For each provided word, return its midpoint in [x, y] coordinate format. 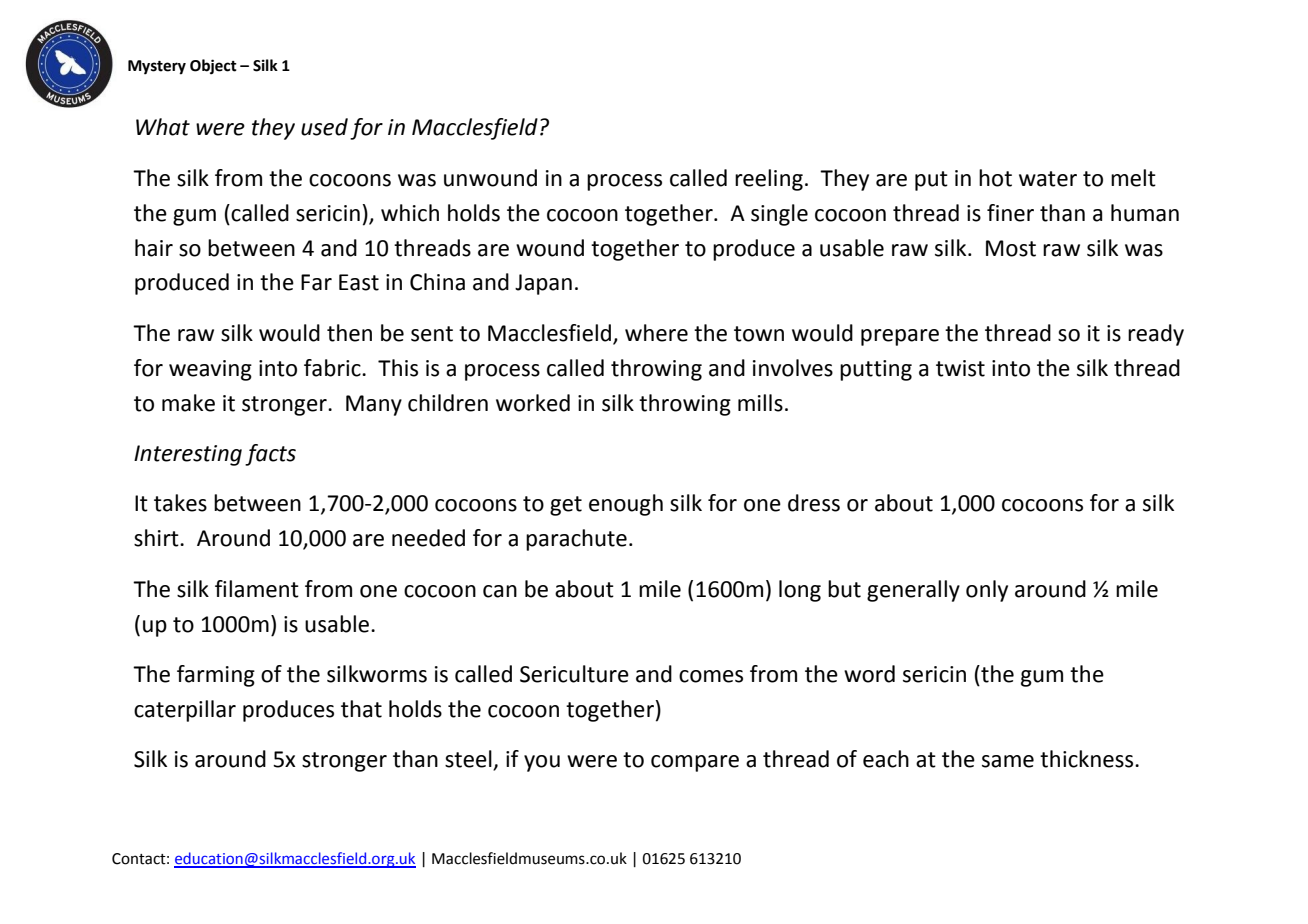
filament [257, 589]
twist [960, 368]
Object [213, 67]
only [987, 591]
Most [1011, 248]
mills [760, 403]
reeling [769, 180]
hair [154, 248]
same [1008, 761]
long [800, 591]
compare [695, 763]
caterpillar [185, 711]
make [188, 403]
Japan [543, 284]
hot [995, 178]
